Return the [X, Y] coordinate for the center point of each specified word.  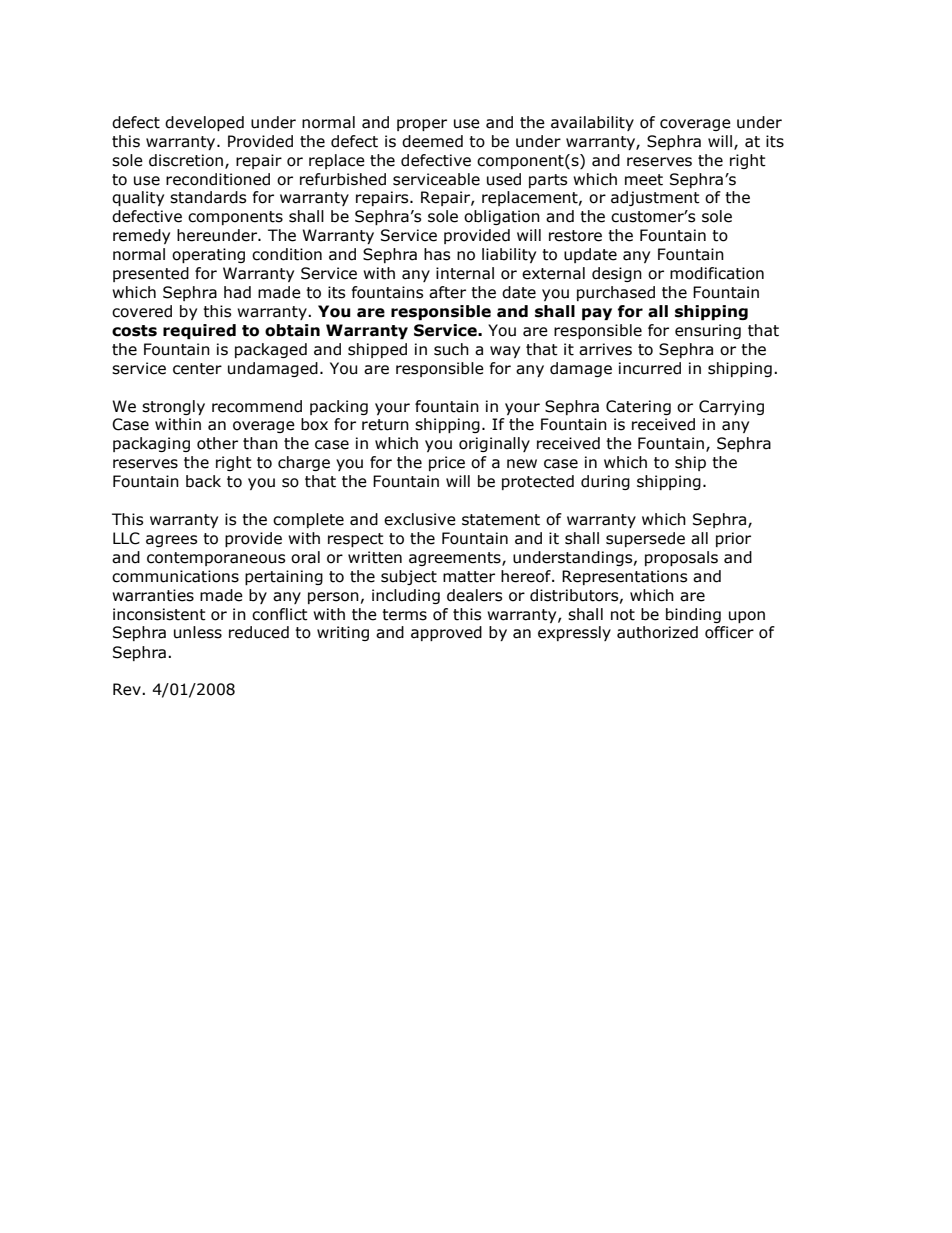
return [385, 425]
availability [592, 123]
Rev [128, 689]
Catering [638, 407]
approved [446, 633]
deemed [432, 141]
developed [204, 123]
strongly [173, 407]
